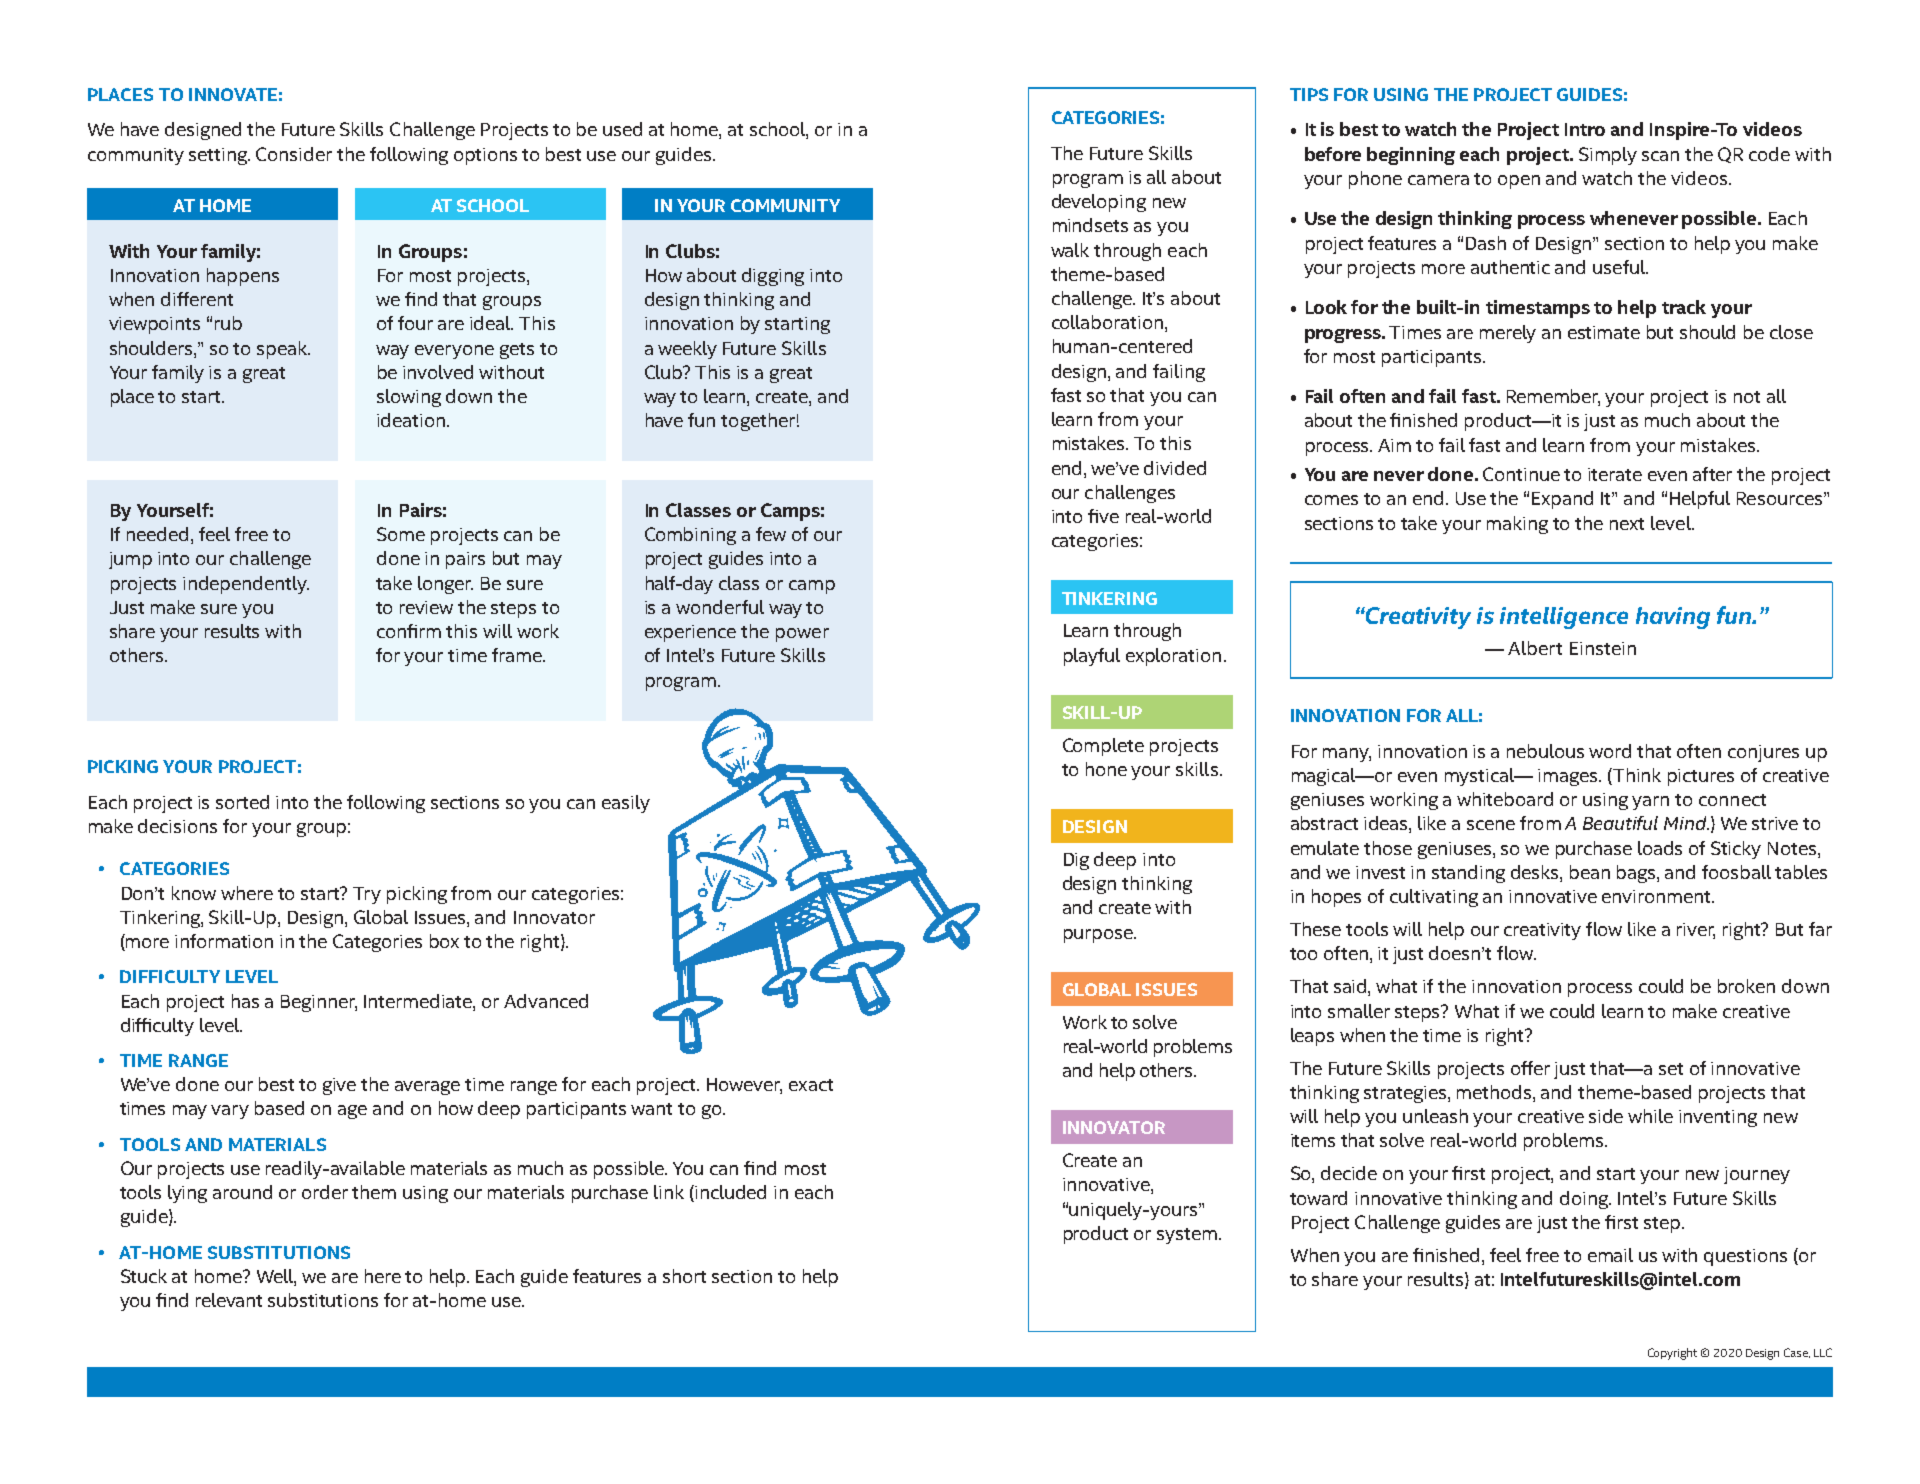 This screenshot has height=1484, width=1920. What do you see at coordinates (1103, 516) in the screenshot?
I see `five` at bounding box center [1103, 516].
